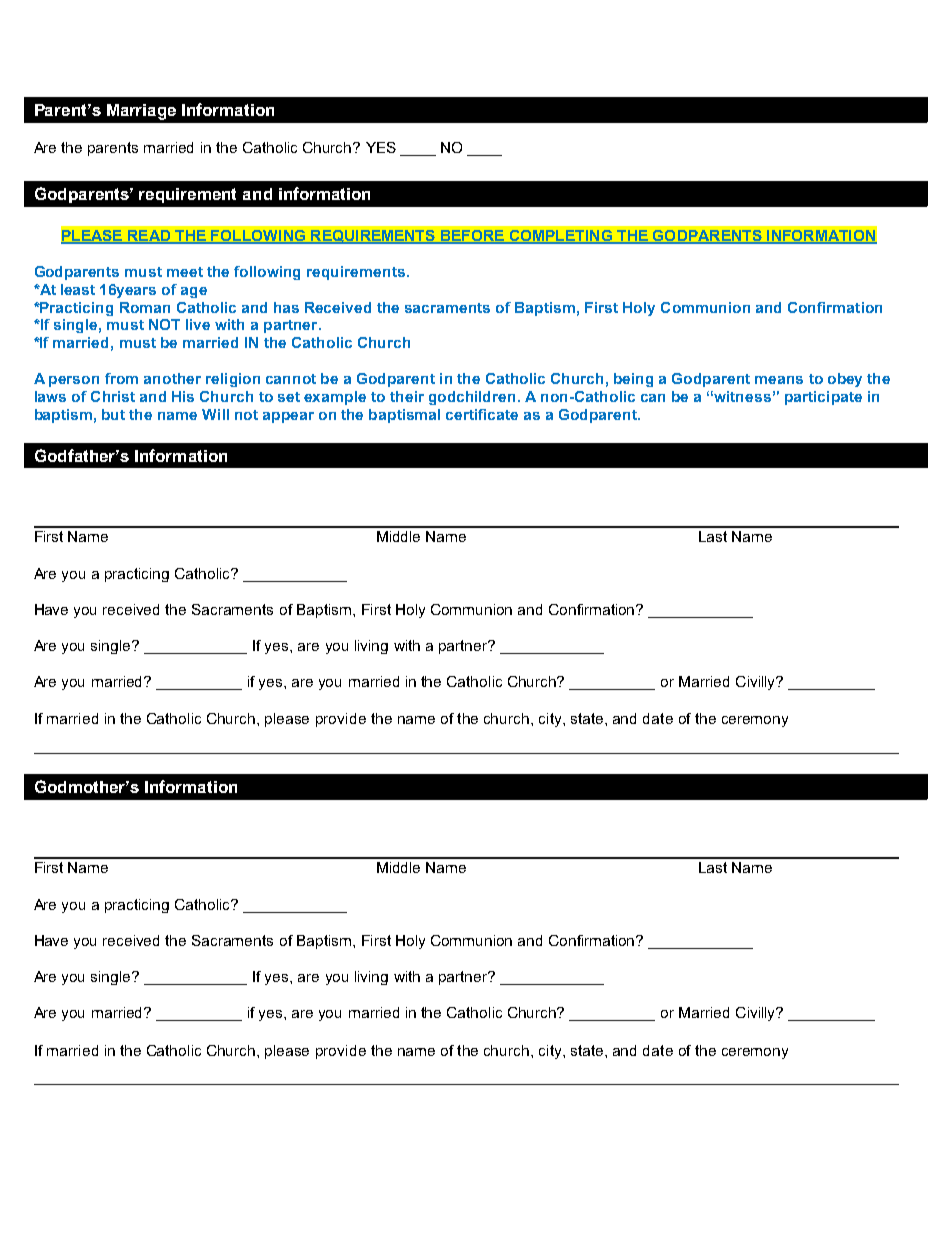 This page has height=1233, width=952. What do you see at coordinates (560, 236) in the page?
I see `COMPLETING` at bounding box center [560, 236].
